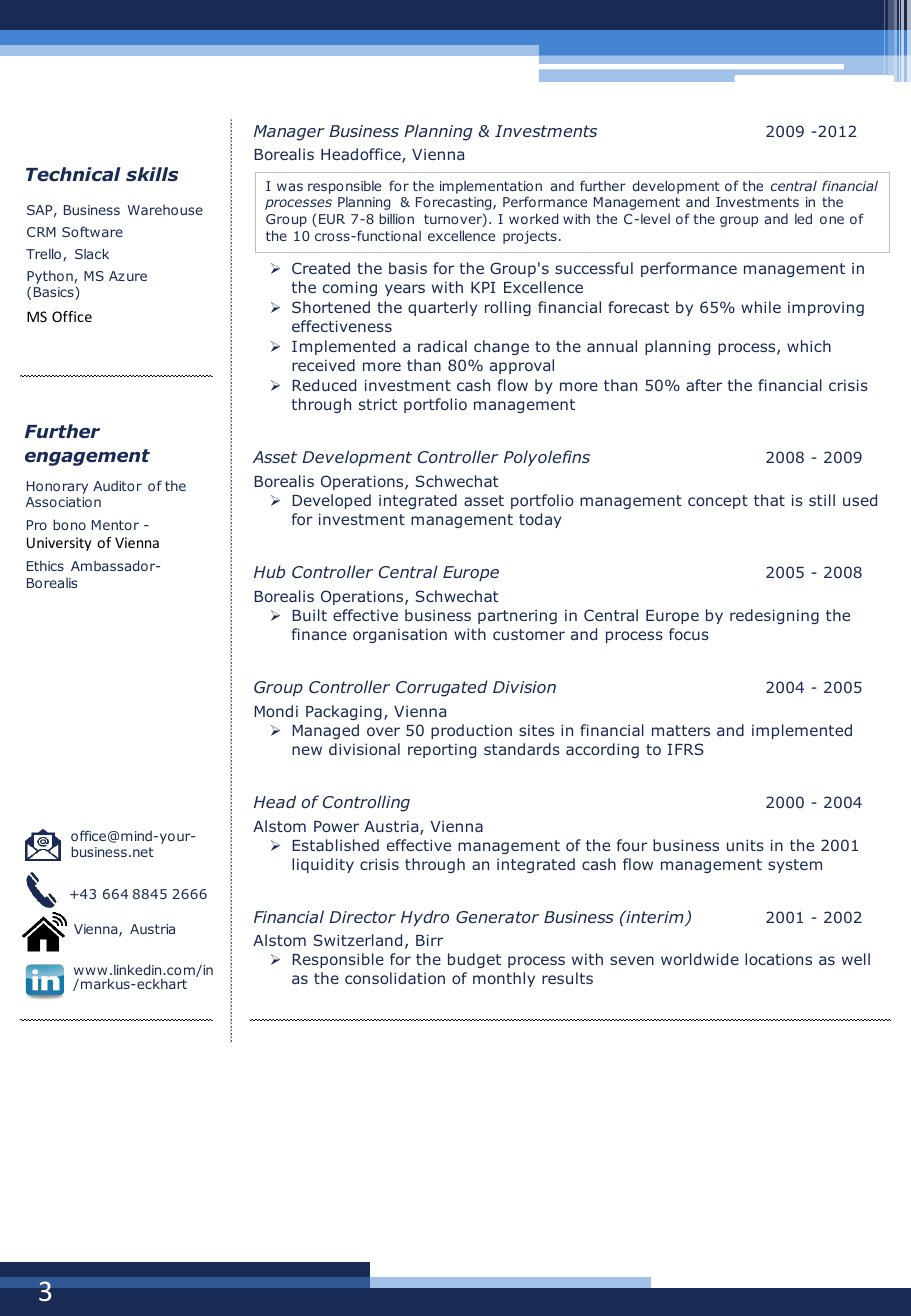 The height and width of the image is (1316, 911). What do you see at coordinates (803, 218) in the image?
I see `led` at bounding box center [803, 218].
